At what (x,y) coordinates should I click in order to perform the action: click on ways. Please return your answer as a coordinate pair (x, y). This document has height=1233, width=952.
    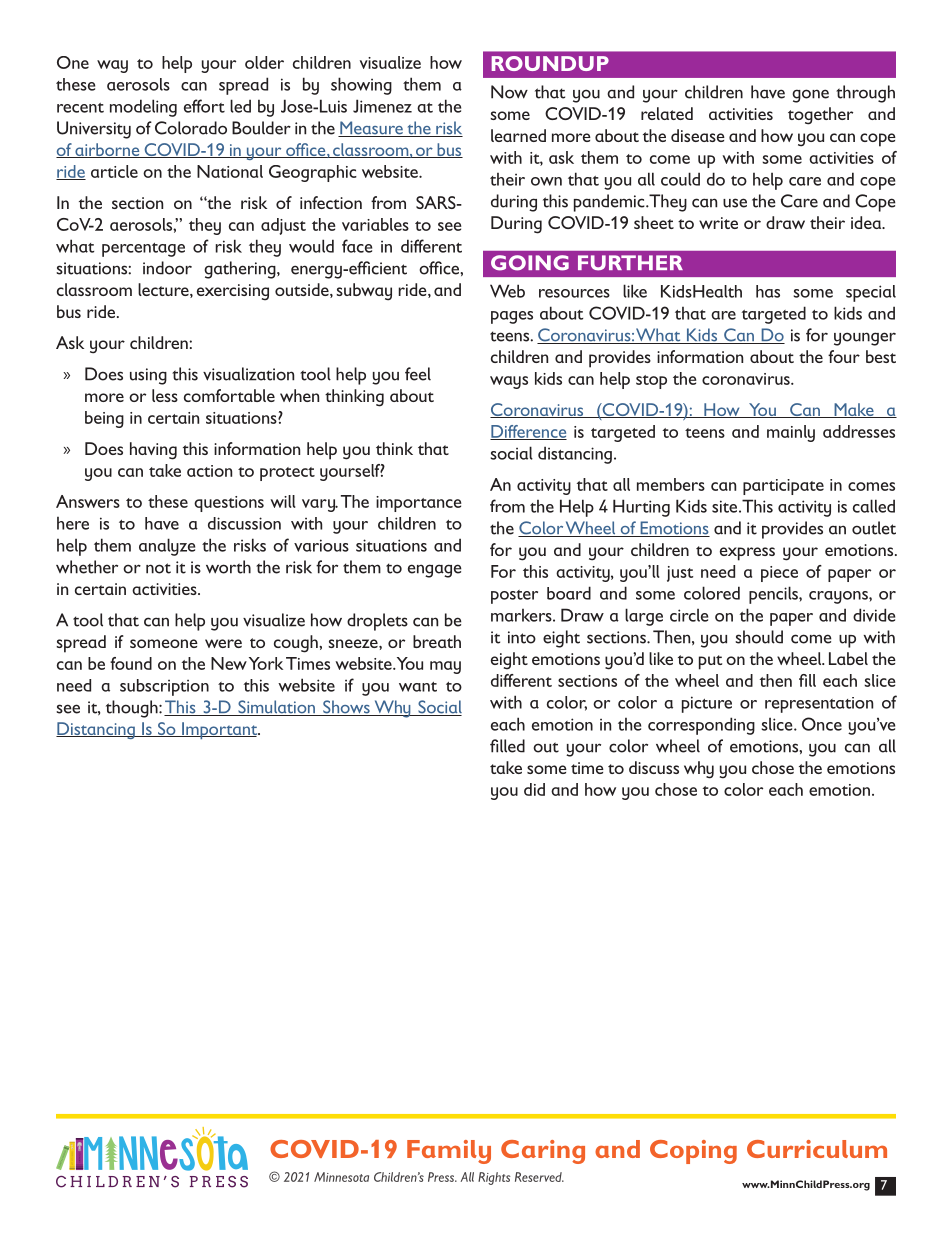
    Looking at the image, I should click on (509, 382).
